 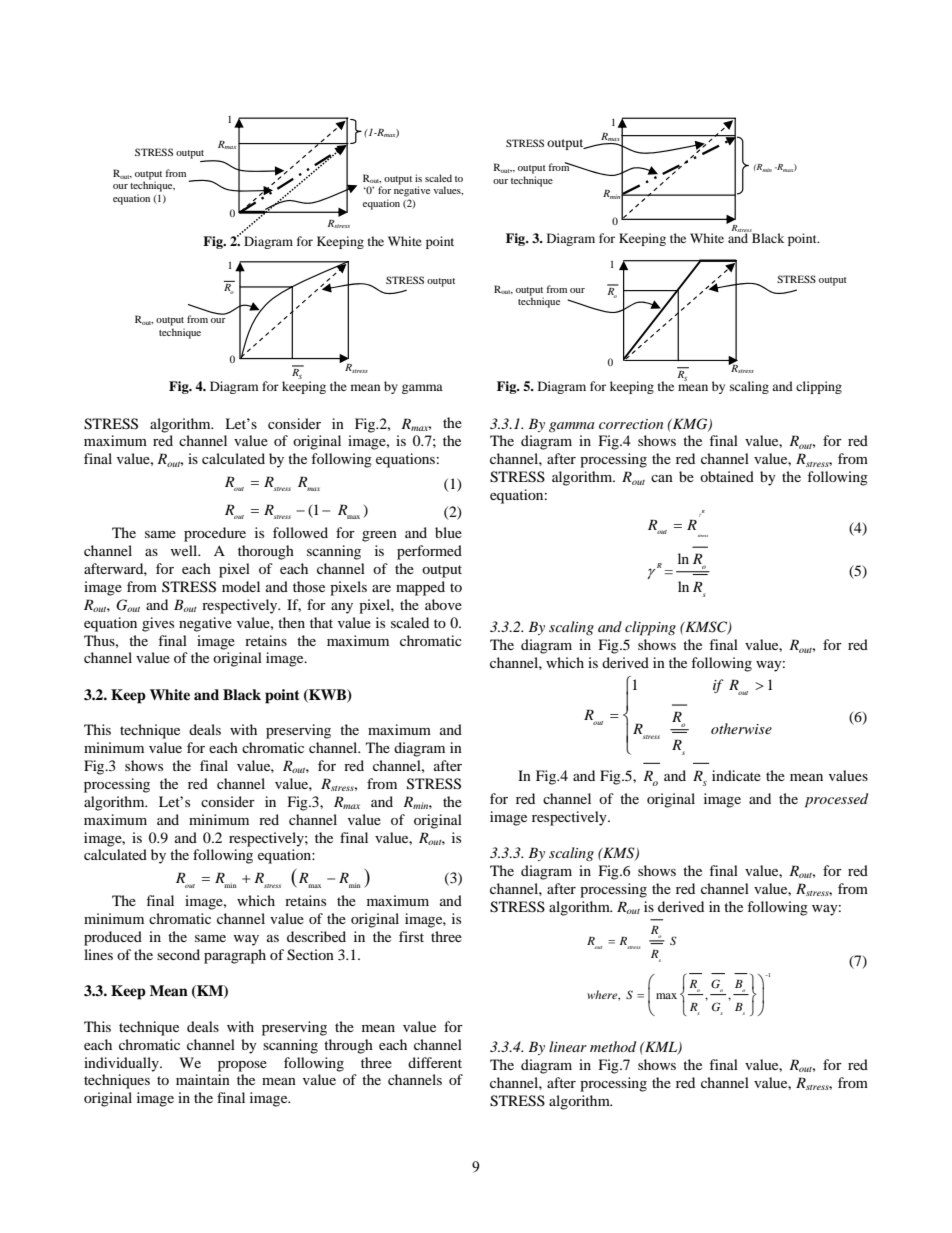 What do you see at coordinates (613, 1046) in the page?
I see `method` at bounding box center [613, 1046].
